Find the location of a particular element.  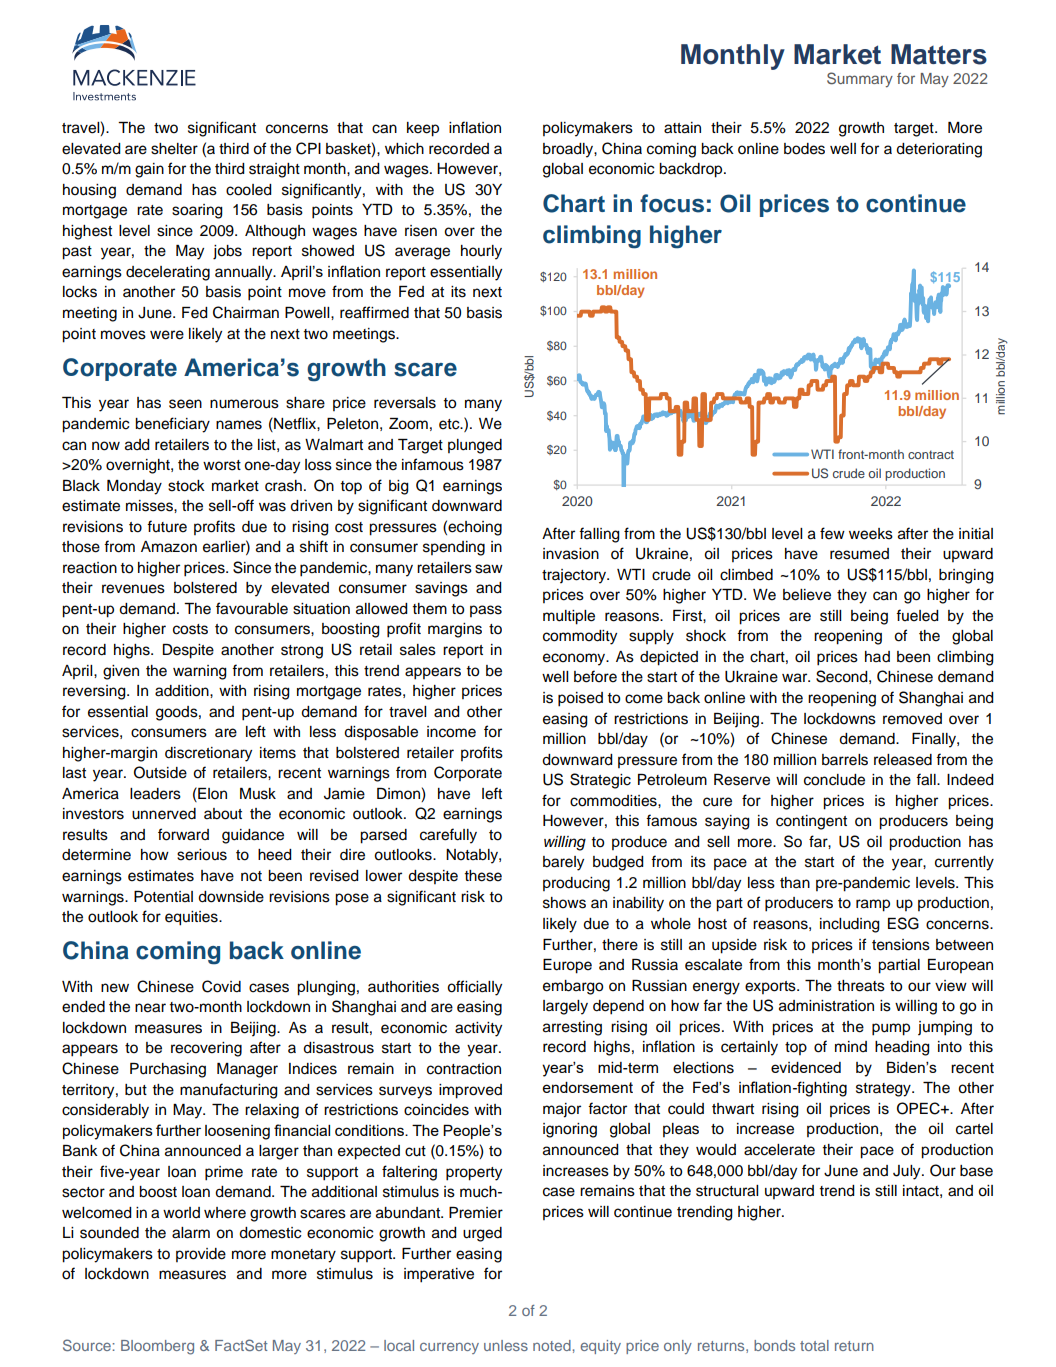

shelter is located at coordinates (174, 149).
